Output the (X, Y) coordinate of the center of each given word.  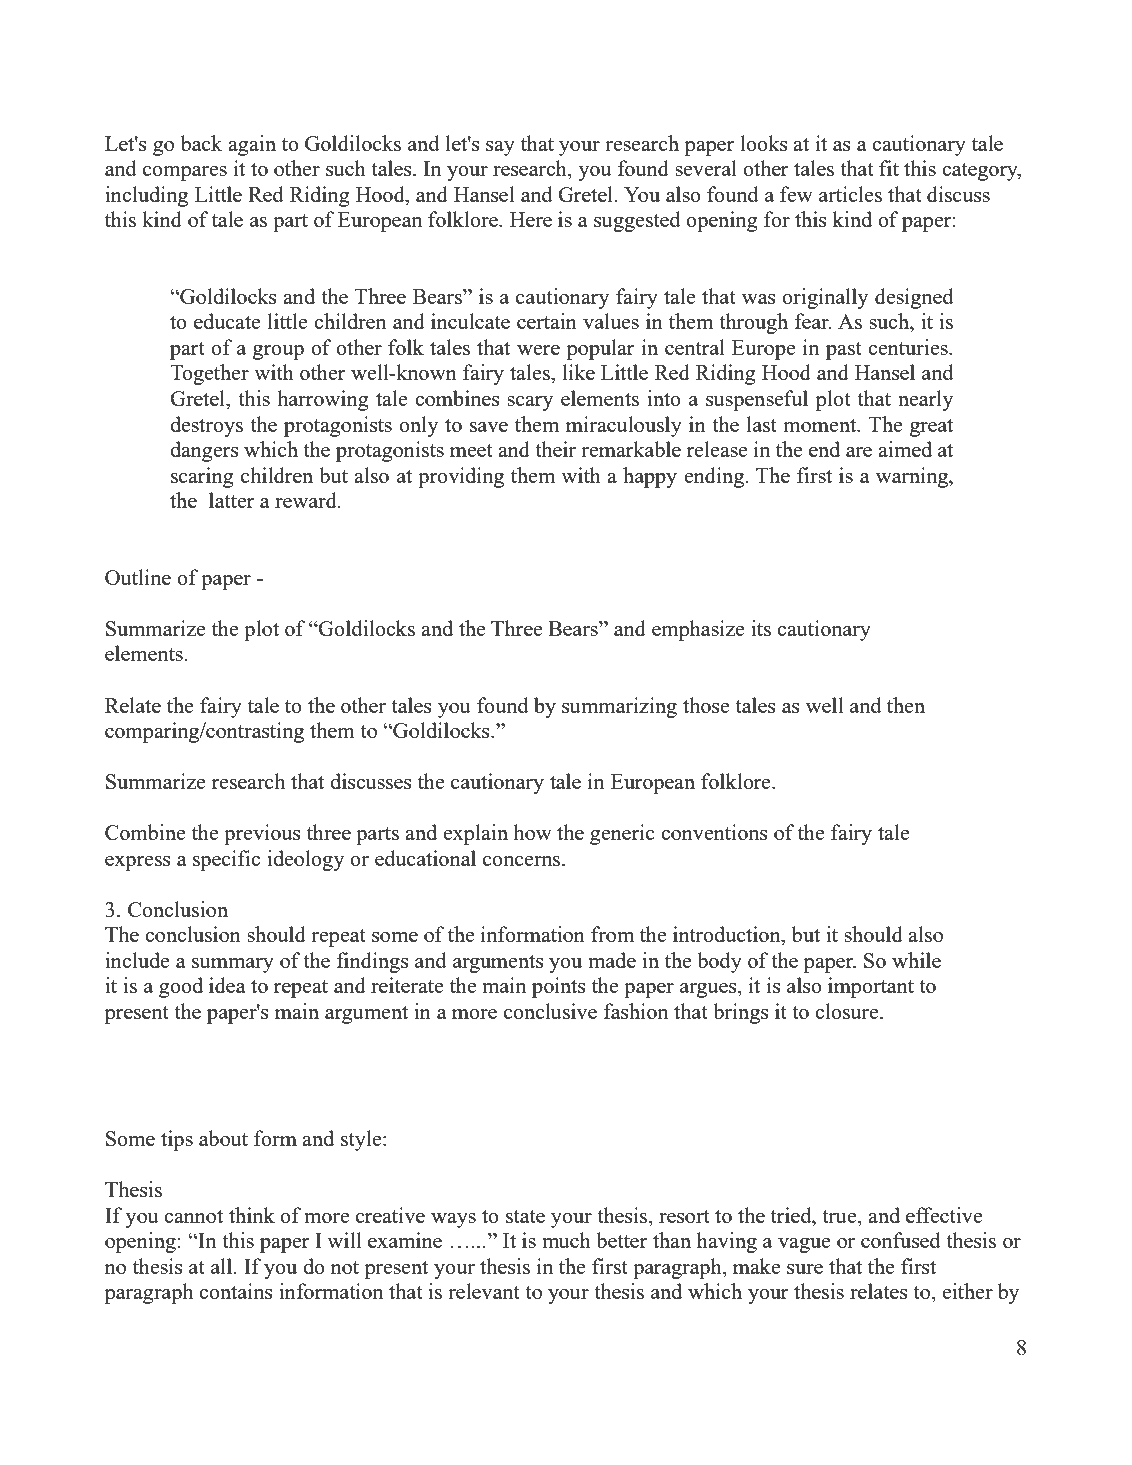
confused (901, 1240)
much (566, 1240)
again (252, 145)
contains (236, 1291)
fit (889, 168)
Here (531, 219)
